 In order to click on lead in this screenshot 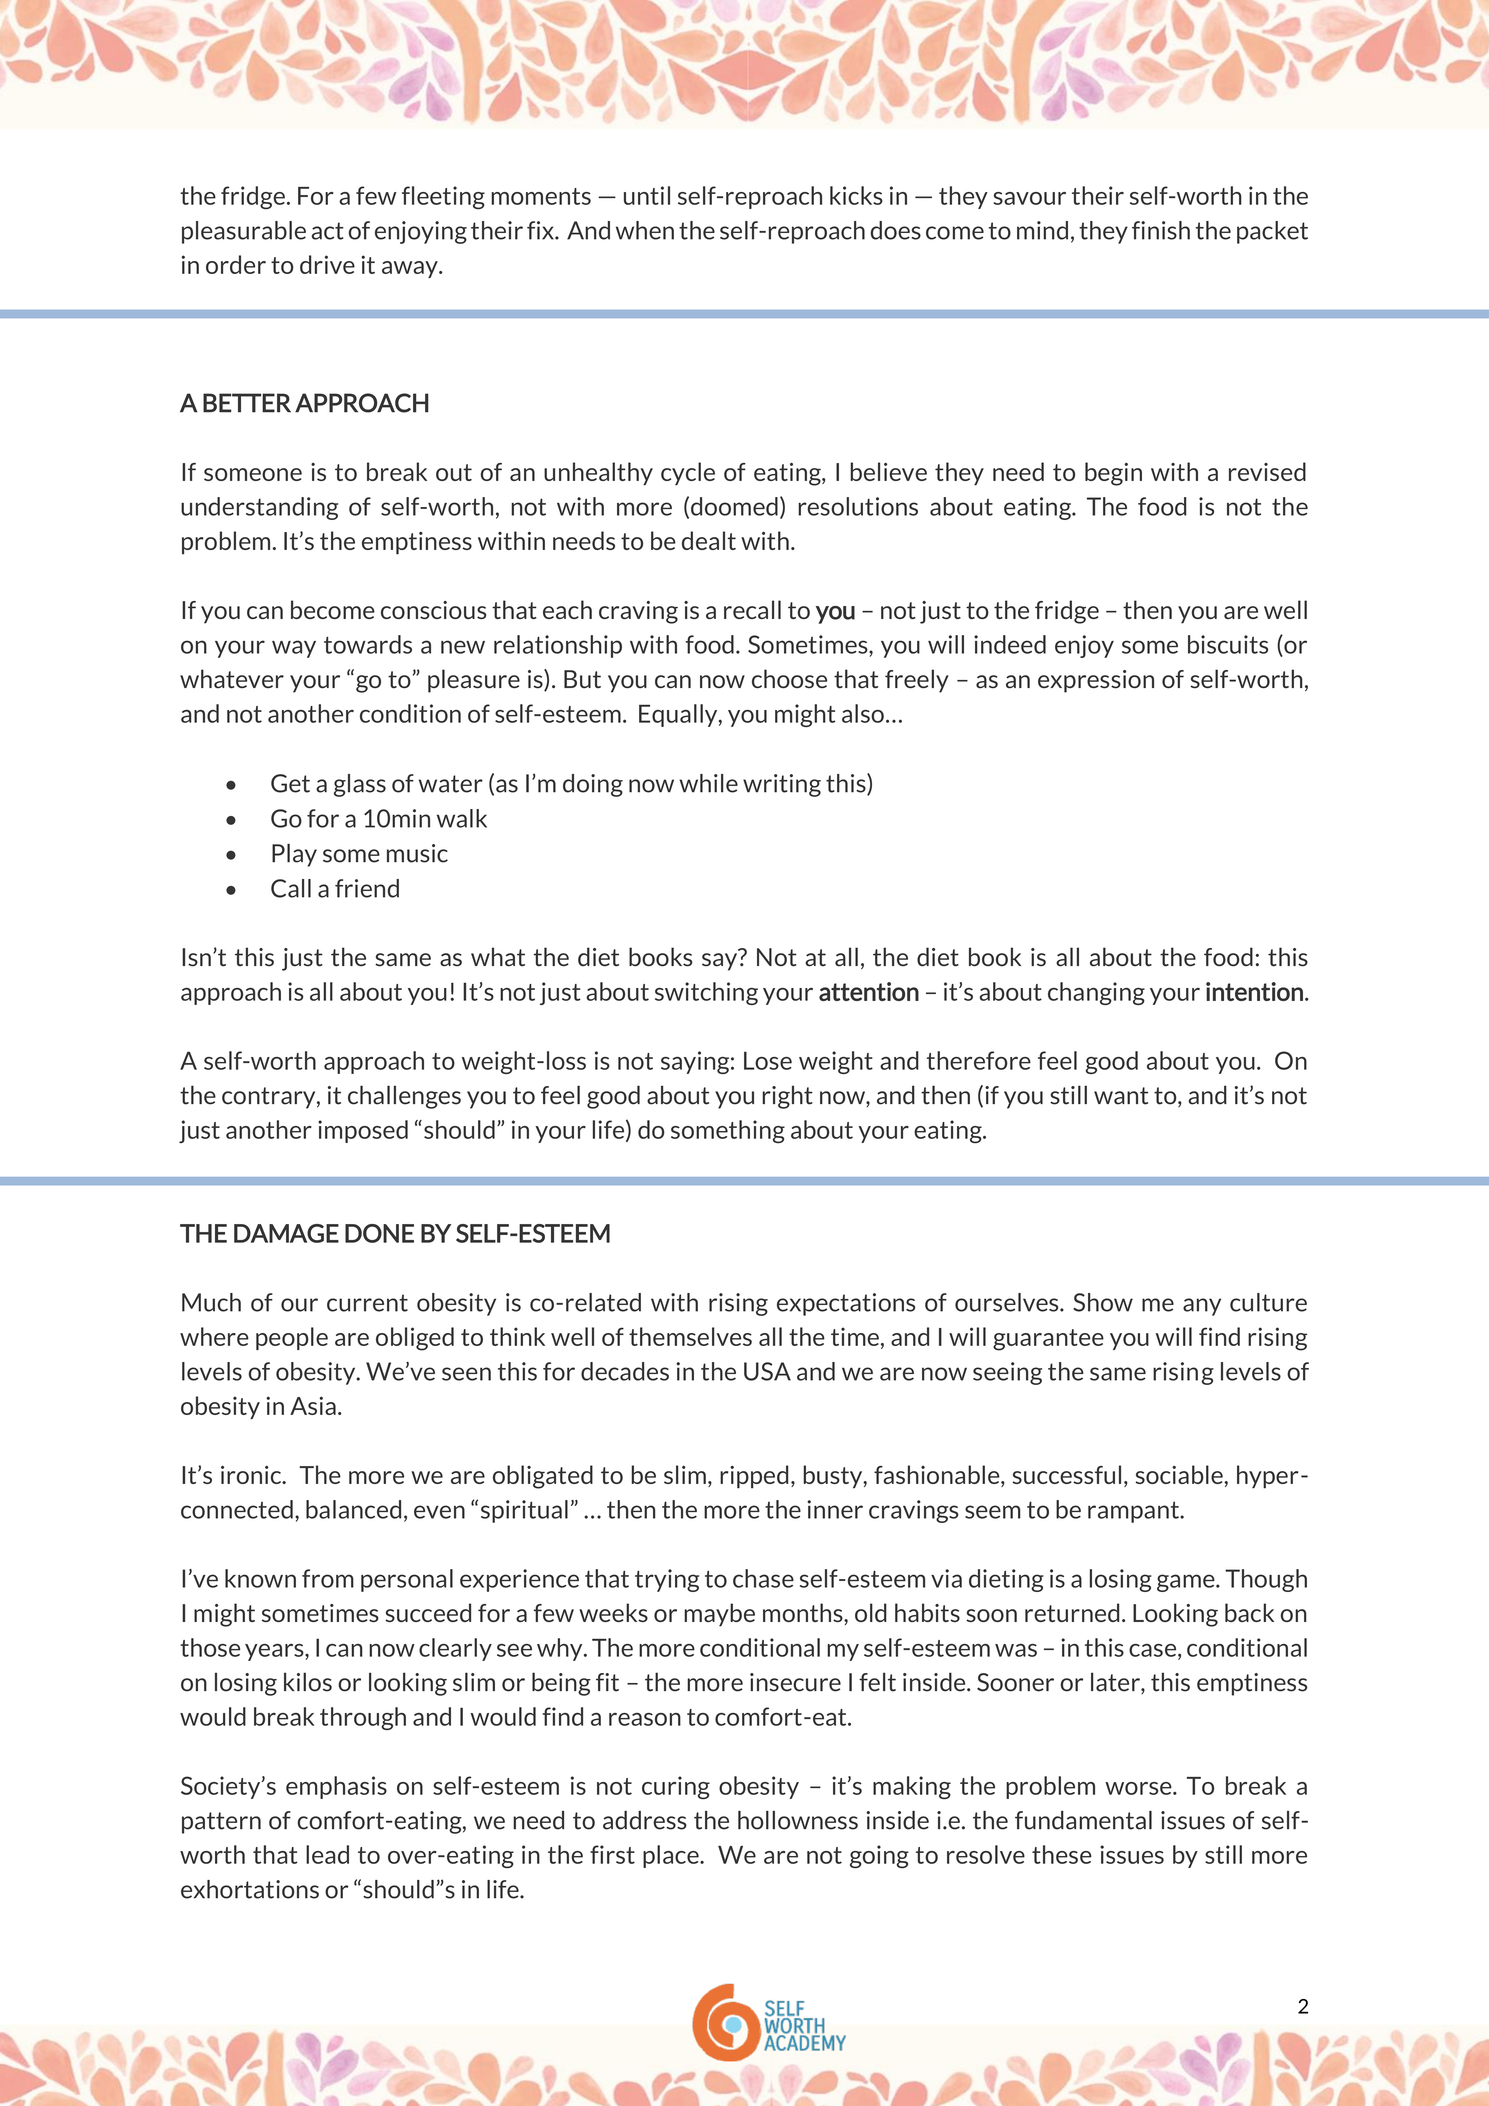, I will do `click(327, 1854)`.
